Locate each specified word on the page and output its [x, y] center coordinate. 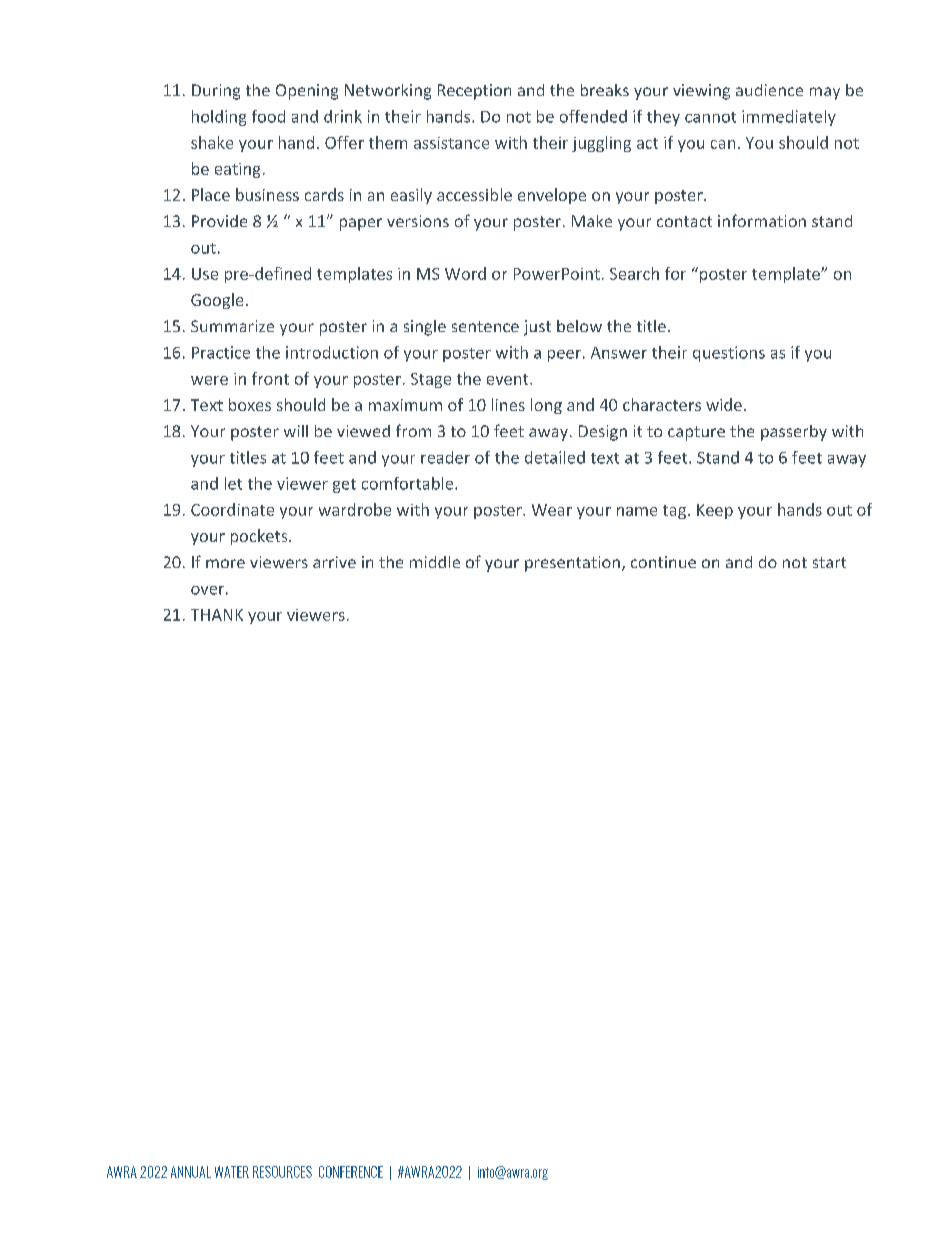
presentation [572, 564]
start [829, 562]
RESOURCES [282, 1172]
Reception [474, 92]
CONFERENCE [351, 1172]
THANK [217, 615]
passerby [794, 433]
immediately [789, 118]
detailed [555, 457]
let [233, 483]
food [268, 116]
